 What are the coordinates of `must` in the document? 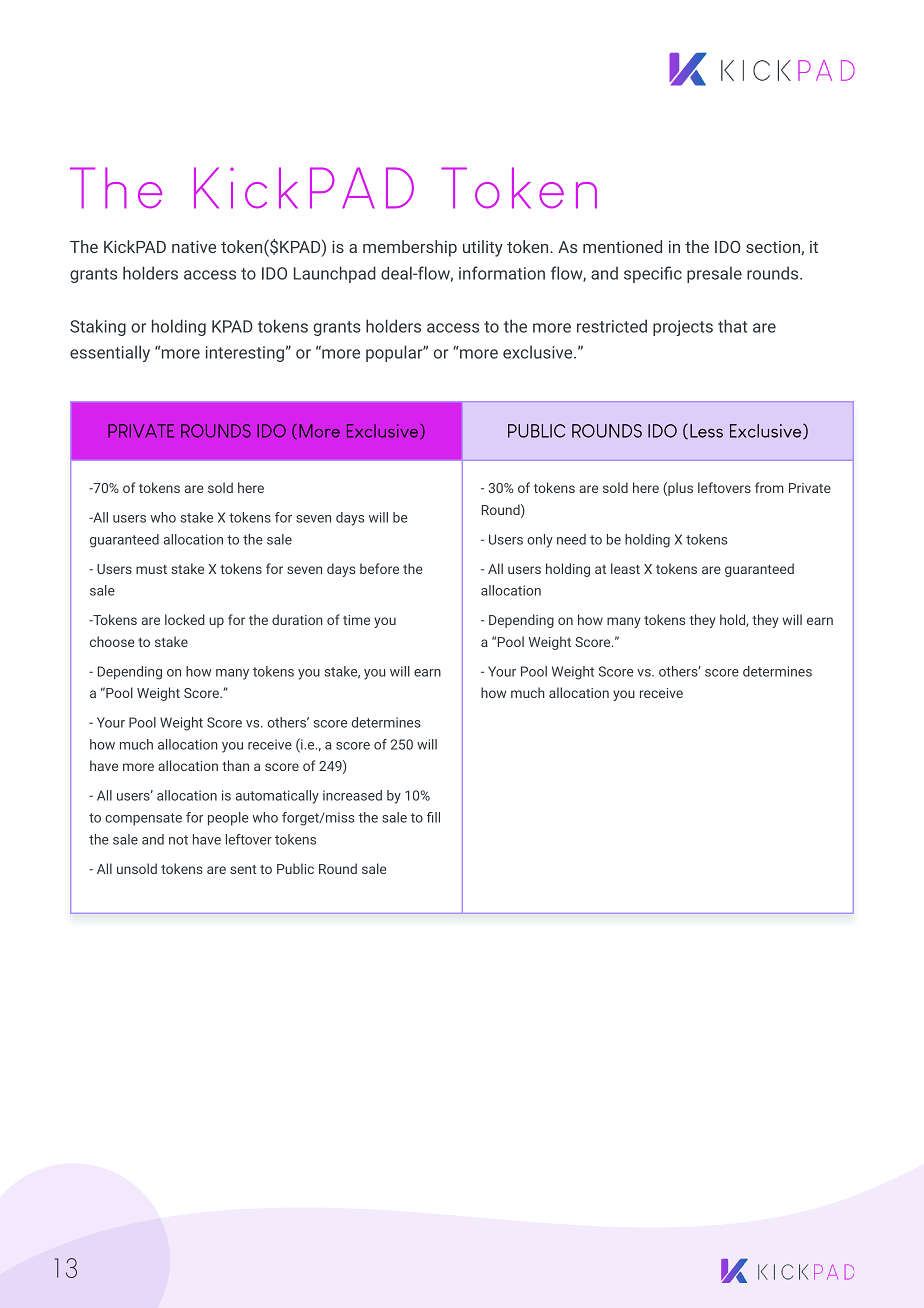 It's located at (151, 569).
